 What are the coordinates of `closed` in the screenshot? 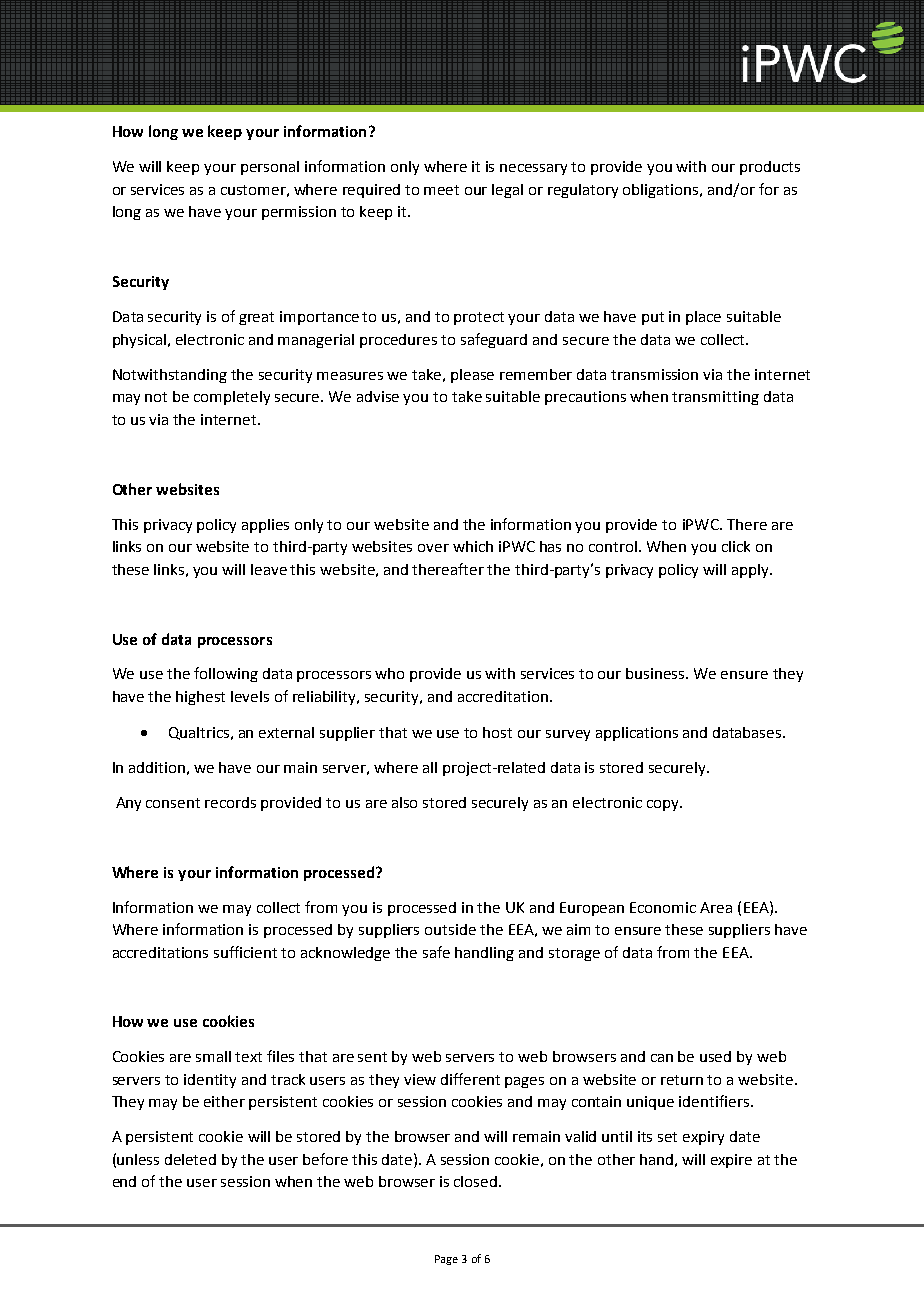 It's located at (477, 1181).
